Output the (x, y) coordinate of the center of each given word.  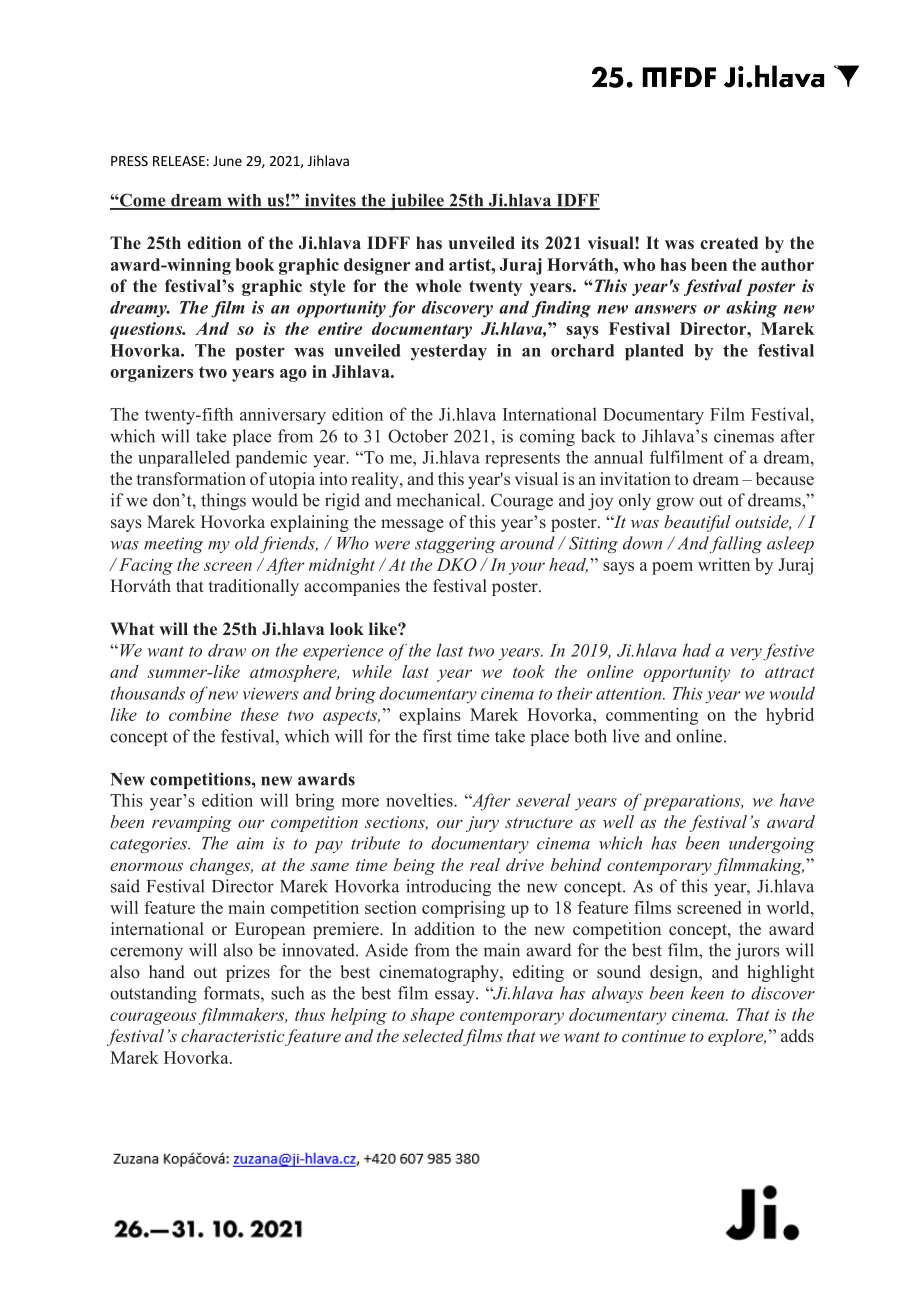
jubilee (417, 201)
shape (432, 1016)
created (729, 243)
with (244, 201)
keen (707, 993)
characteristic (232, 1035)
